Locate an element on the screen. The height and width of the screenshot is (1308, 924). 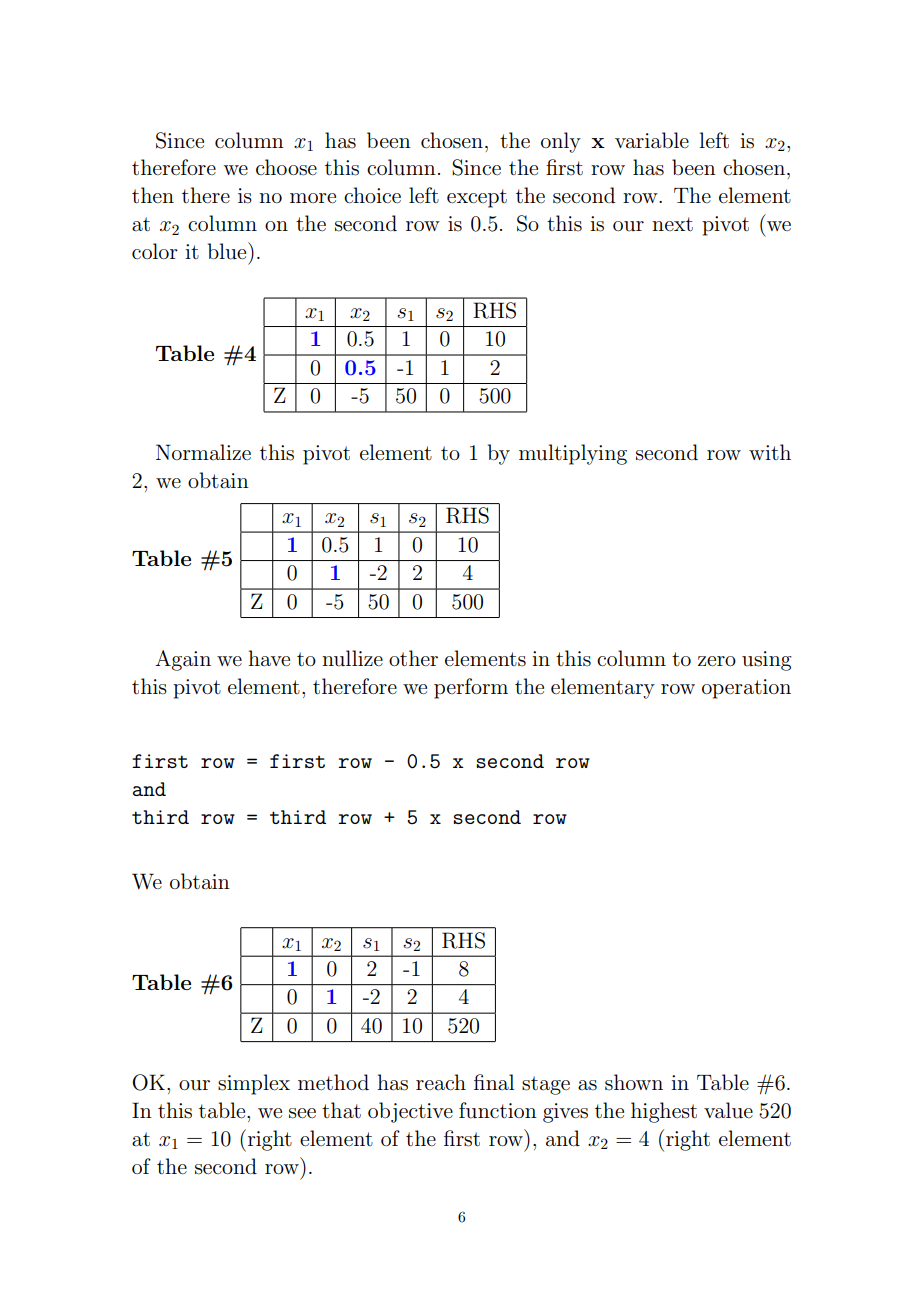
except is located at coordinates (477, 198).
